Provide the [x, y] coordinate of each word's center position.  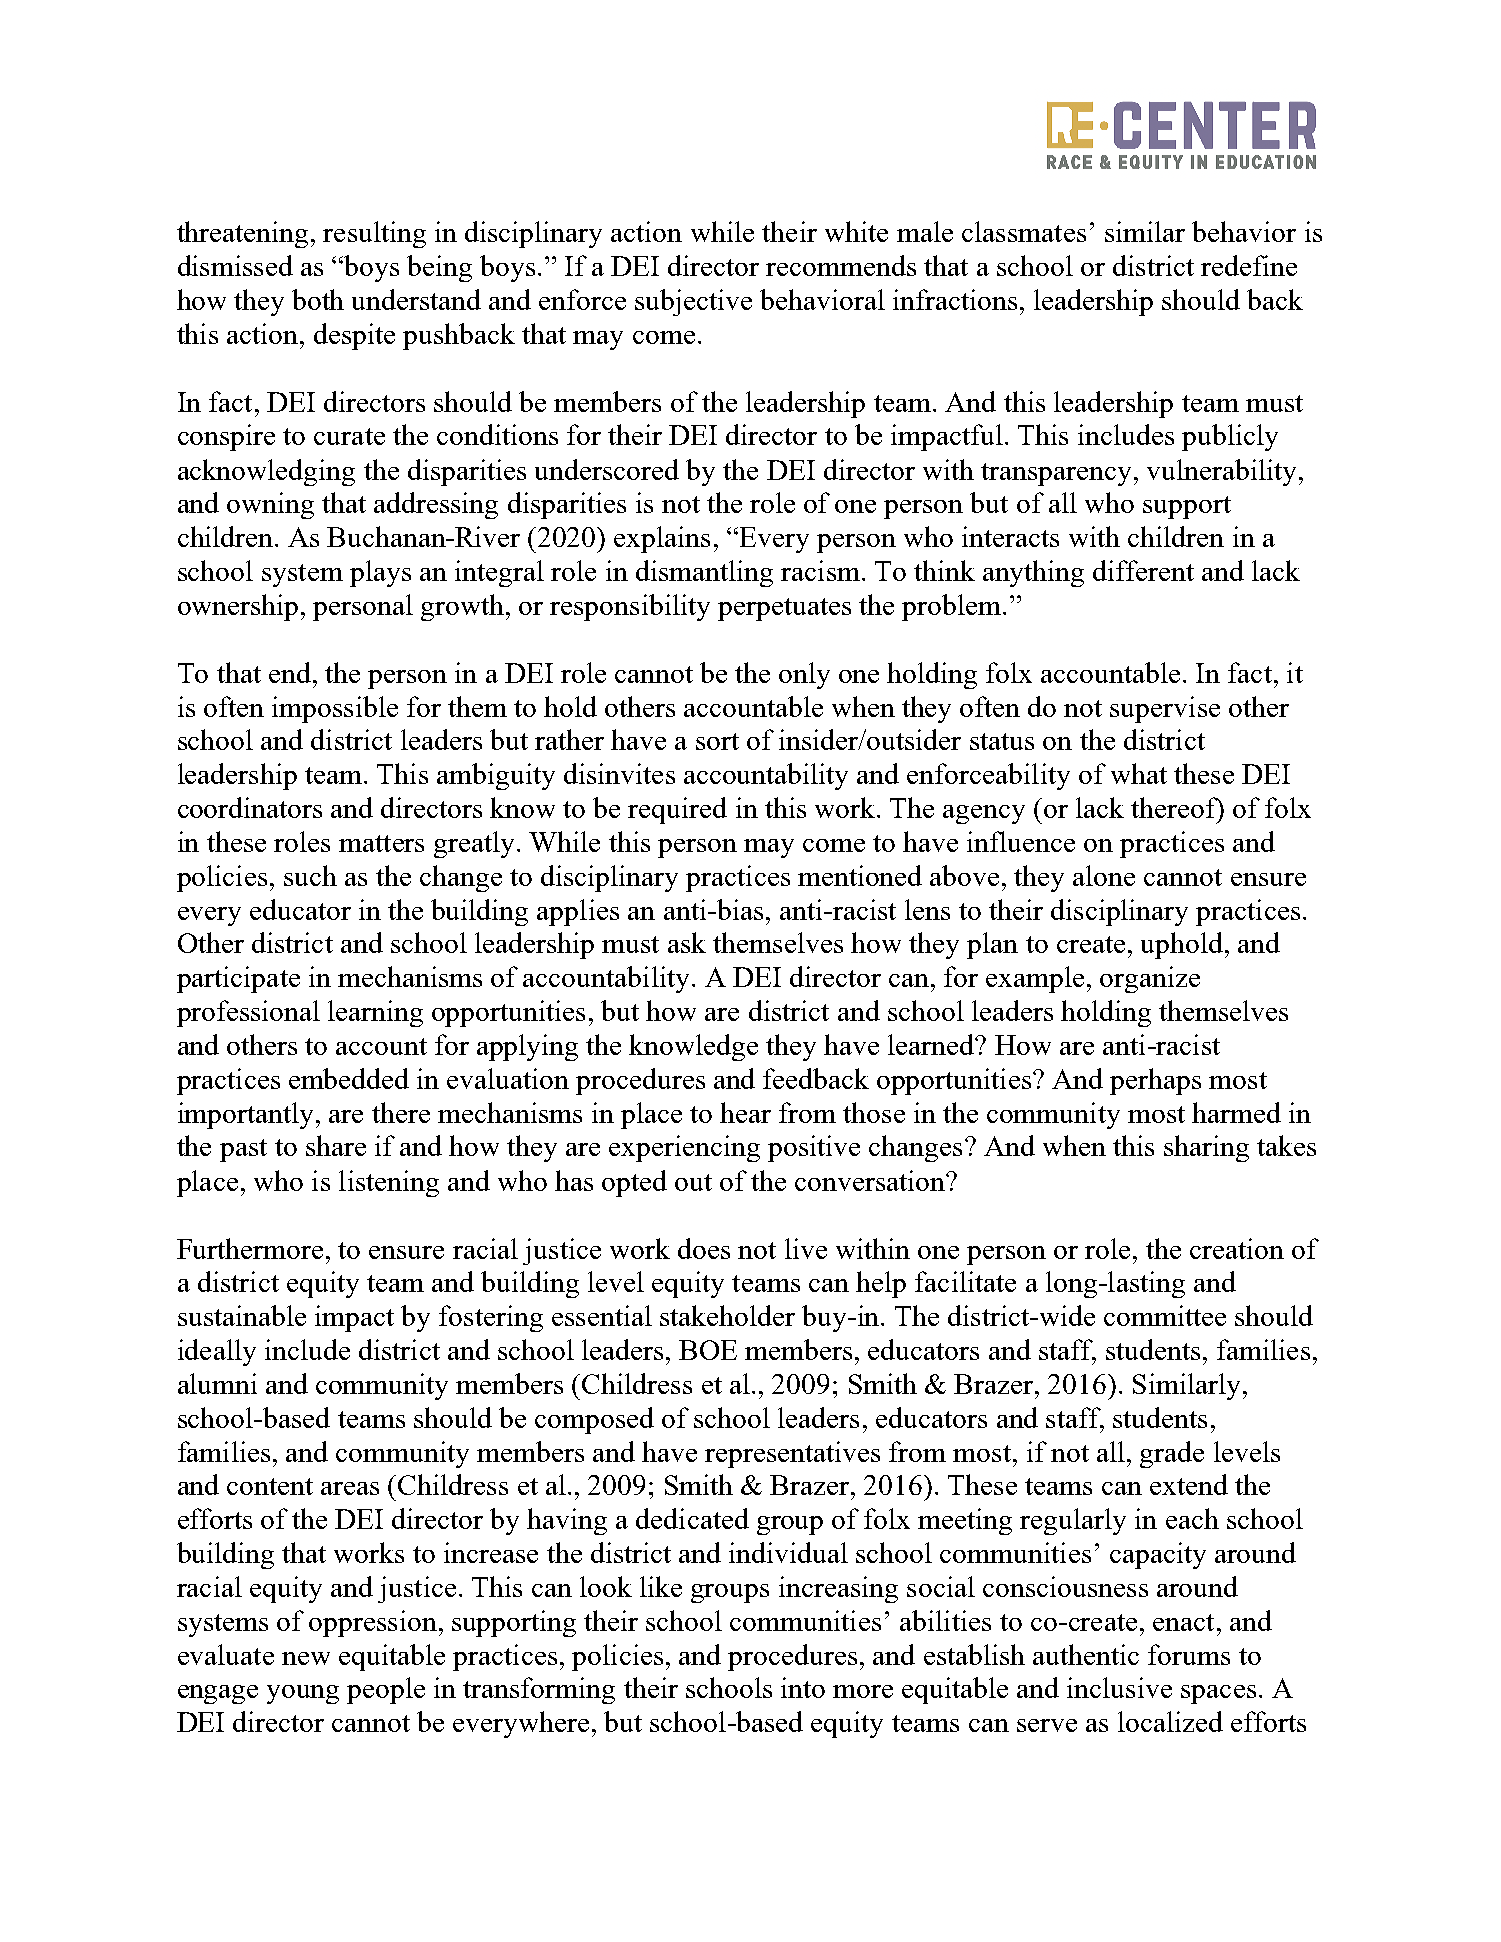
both [318, 299]
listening [389, 1183]
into [803, 1687]
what [1139, 773]
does [704, 1248]
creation [1237, 1248]
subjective [693, 302]
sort [717, 741]
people [386, 1690]
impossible [335, 709]
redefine [1249, 265]
